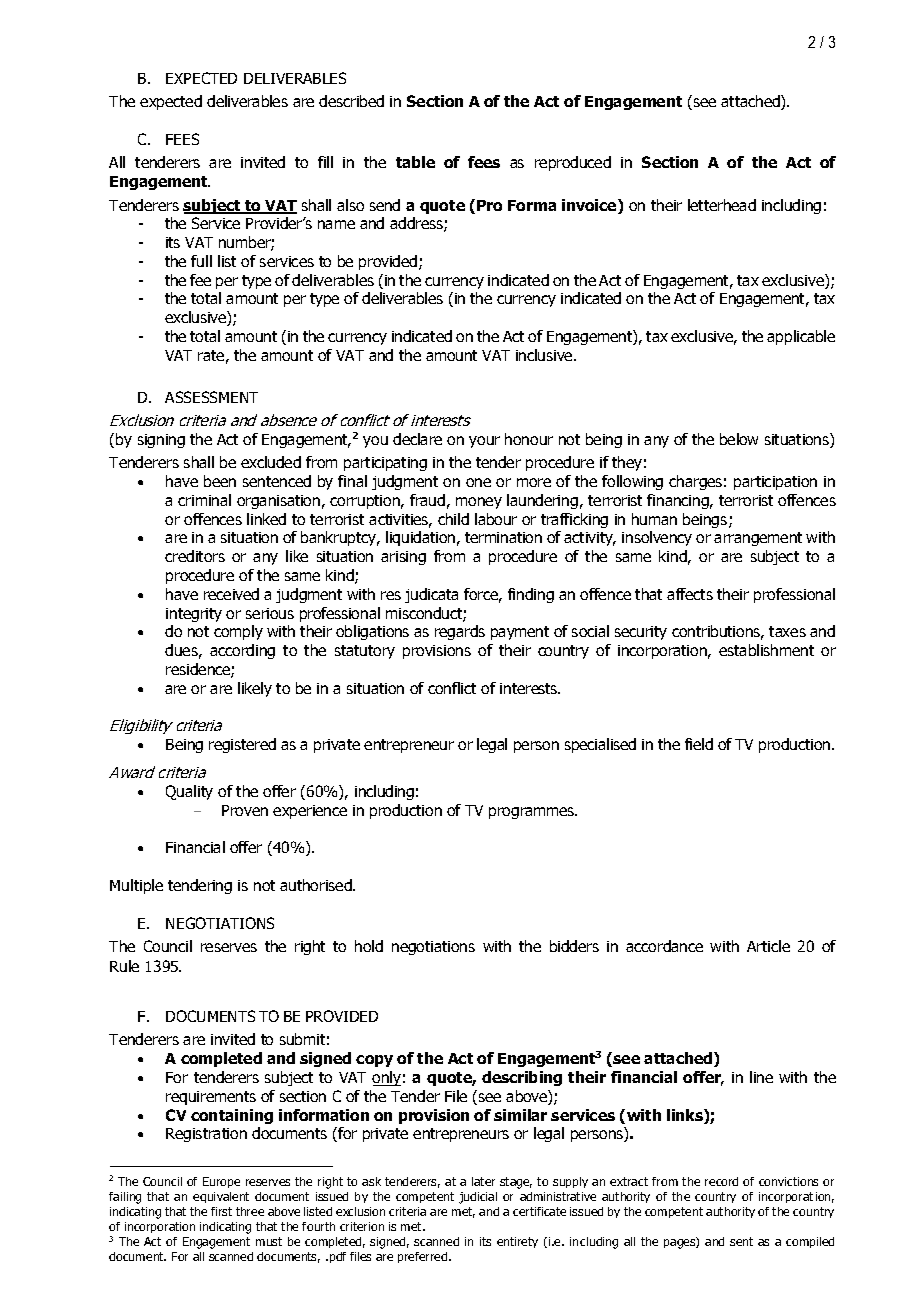  I want to click on record, so click(721, 1181).
